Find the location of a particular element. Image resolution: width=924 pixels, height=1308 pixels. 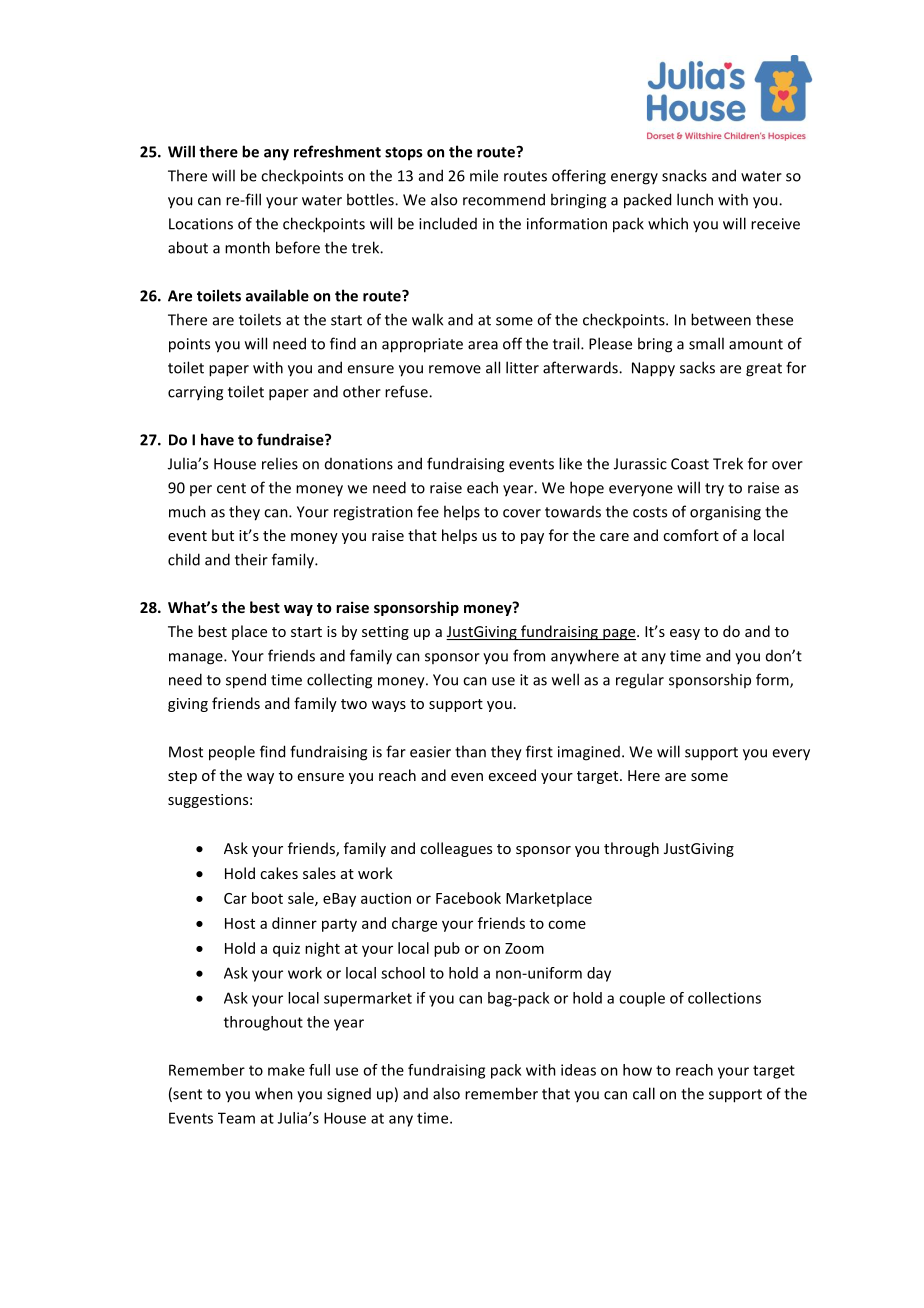

area is located at coordinates (483, 345).
